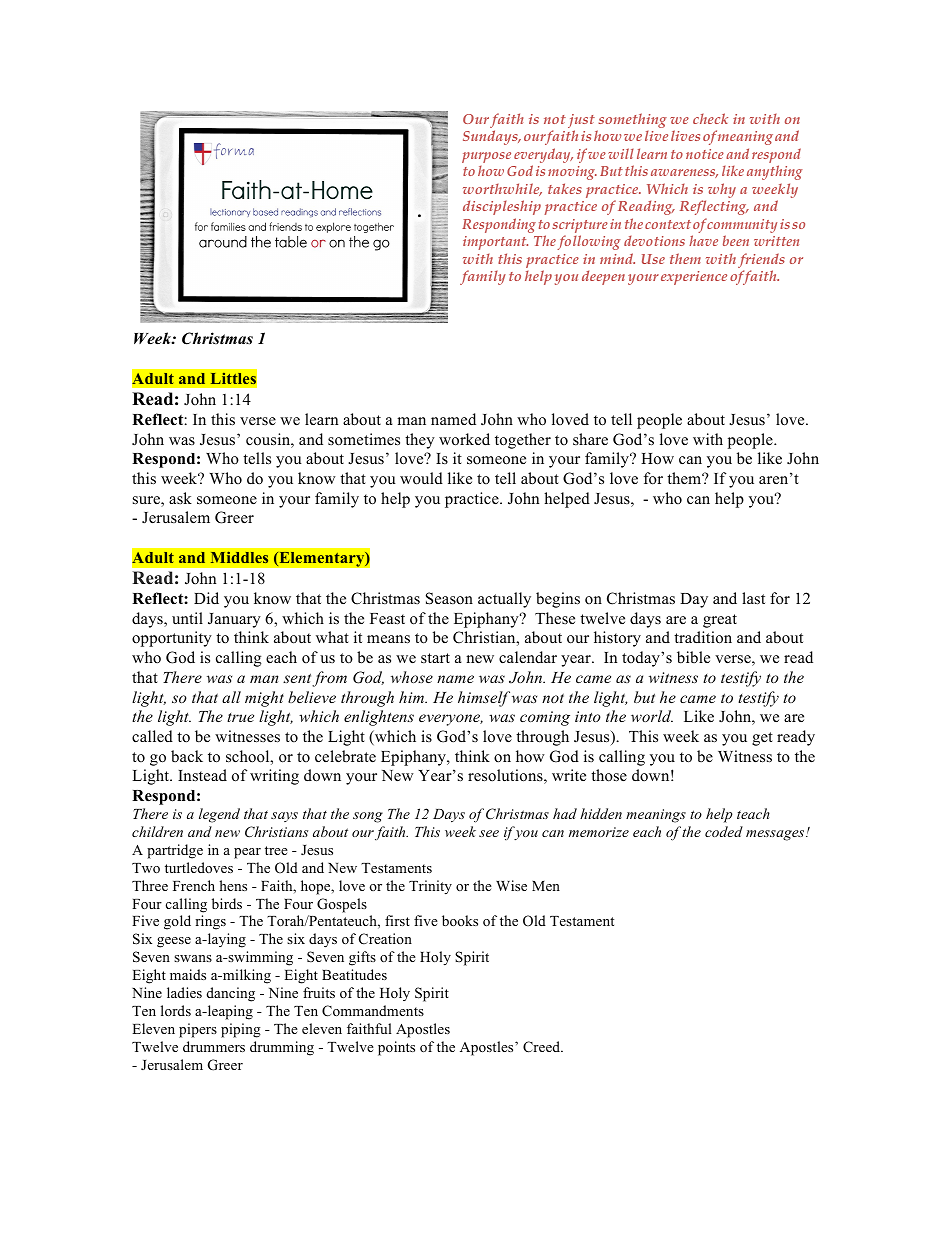 This image has width=952, height=1233. I want to click on Creed, so click(543, 1047).
